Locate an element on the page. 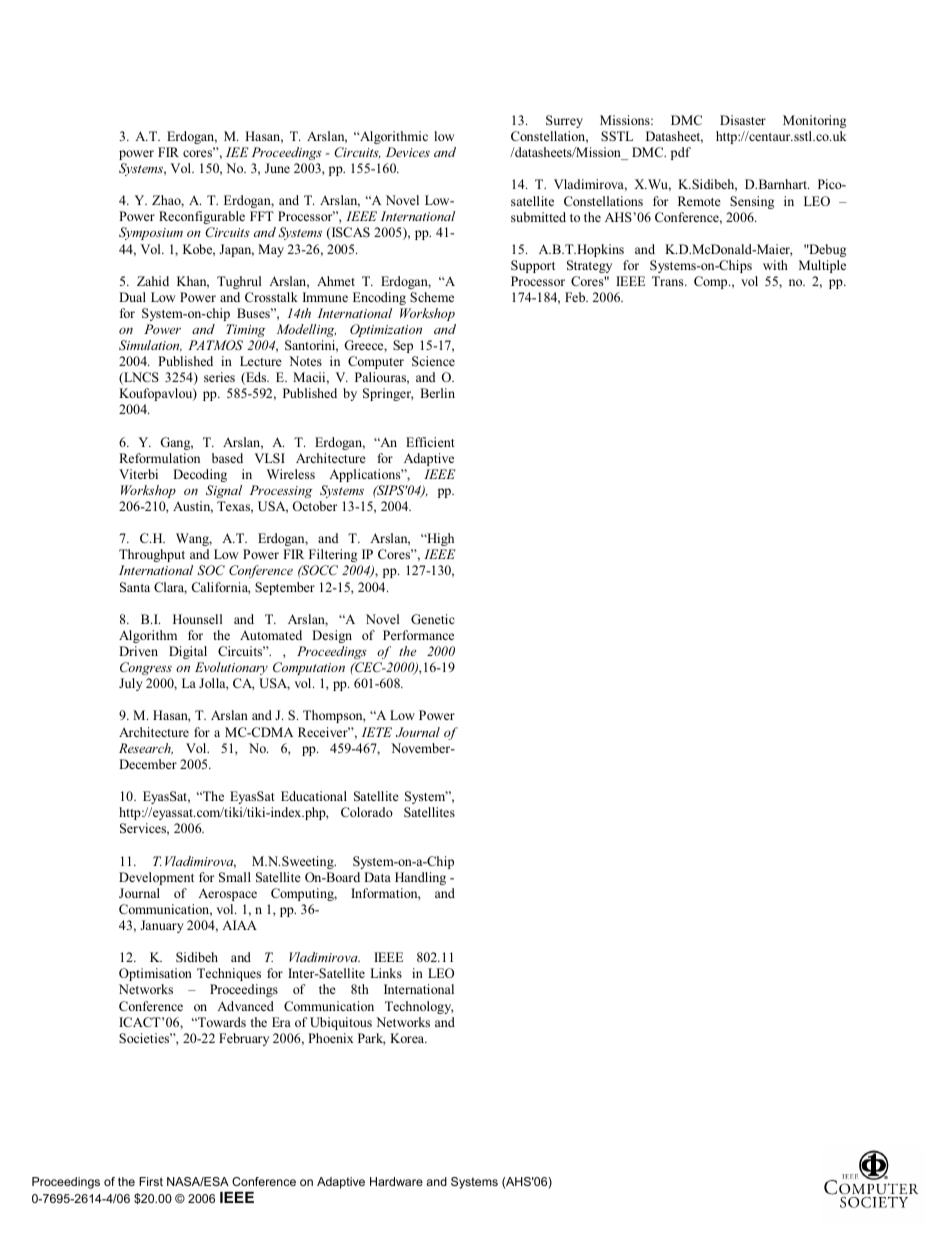  Handling is located at coordinates (420, 878).
